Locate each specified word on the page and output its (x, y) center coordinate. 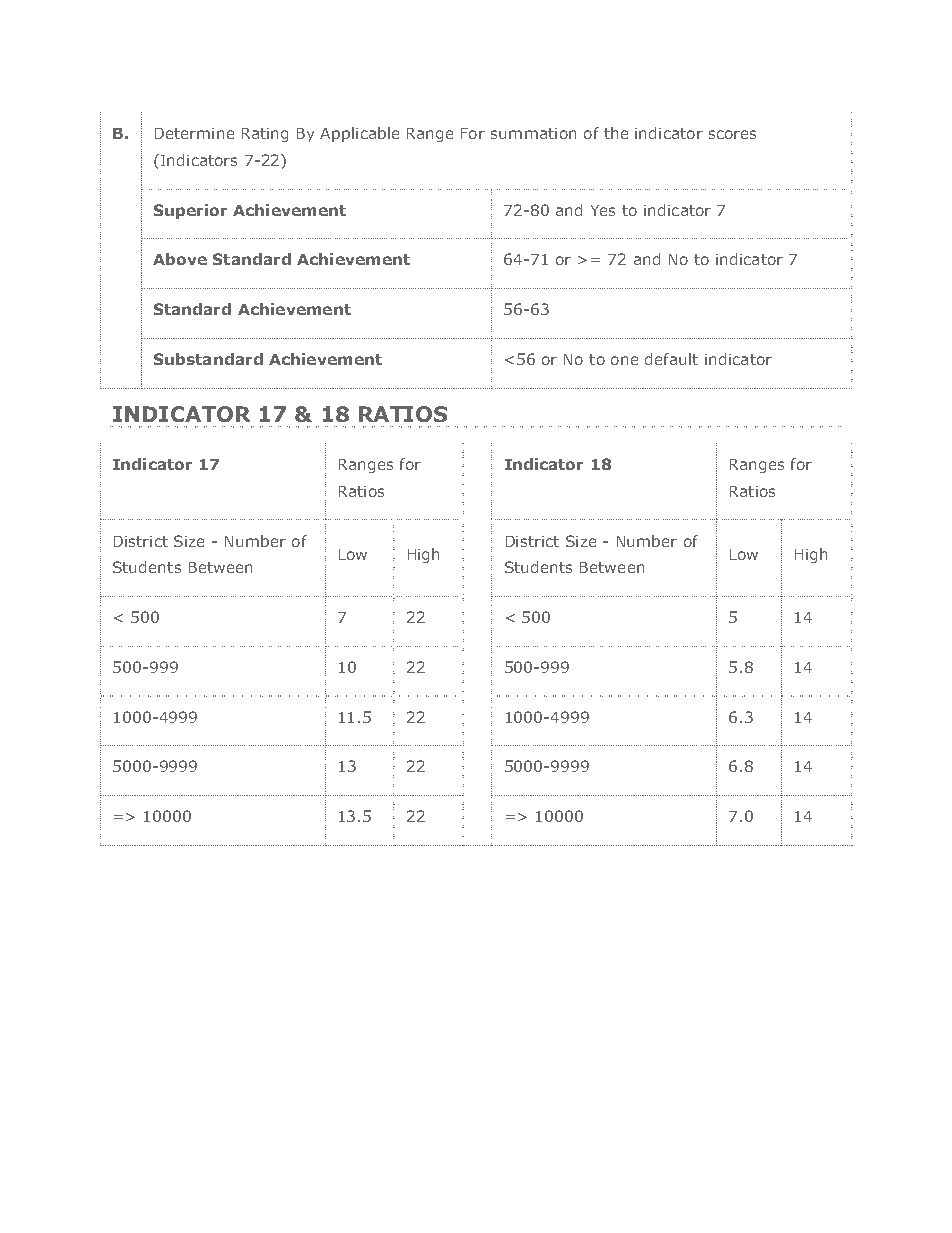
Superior (190, 211)
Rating (265, 135)
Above (180, 259)
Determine (194, 133)
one (624, 360)
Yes (603, 210)
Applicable (359, 134)
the (616, 133)
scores (732, 134)
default (671, 359)
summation (533, 133)
